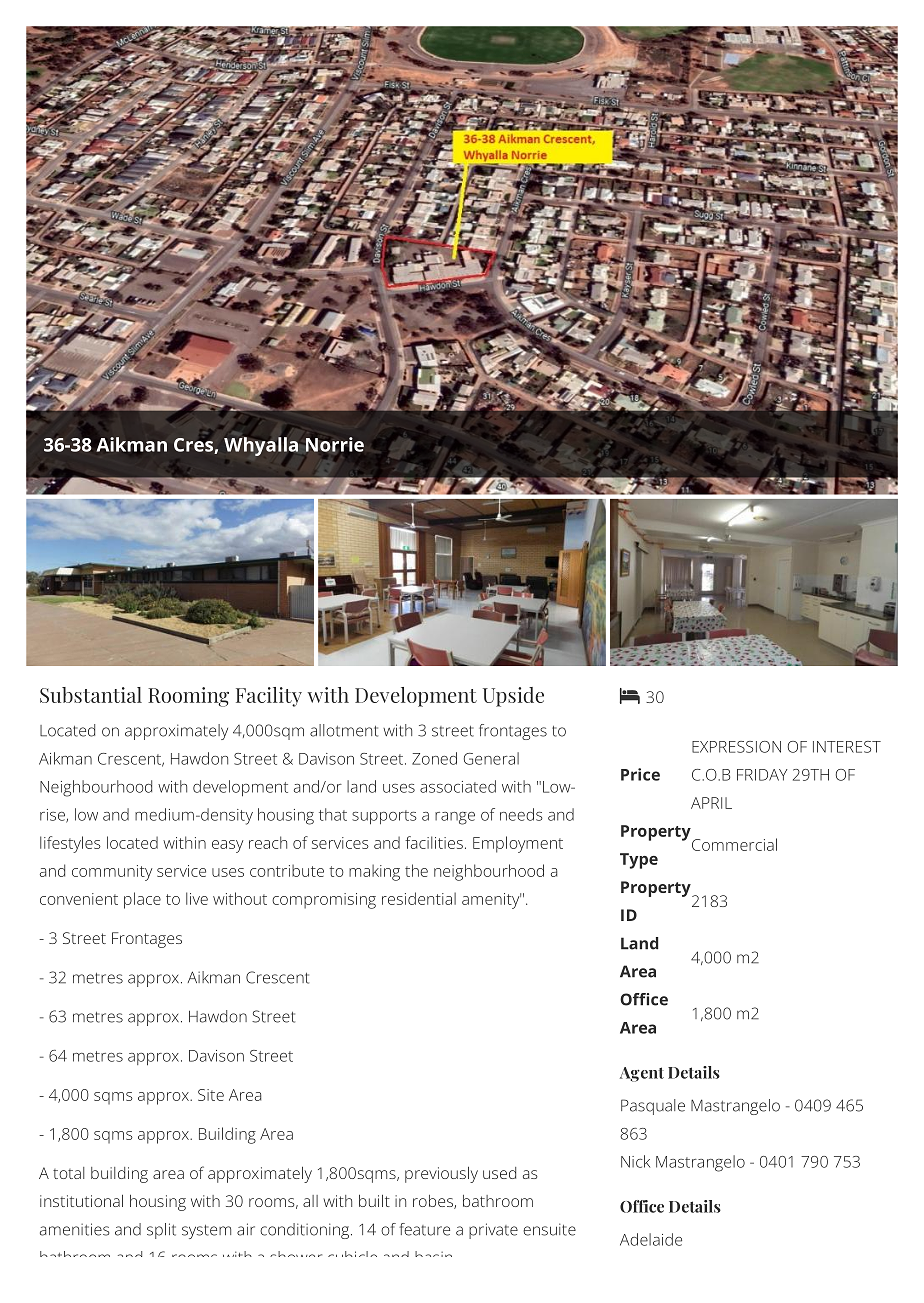 The height and width of the image is (1303, 924). What do you see at coordinates (491, 901) in the image?
I see `amenity` at bounding box center [491, 901].
